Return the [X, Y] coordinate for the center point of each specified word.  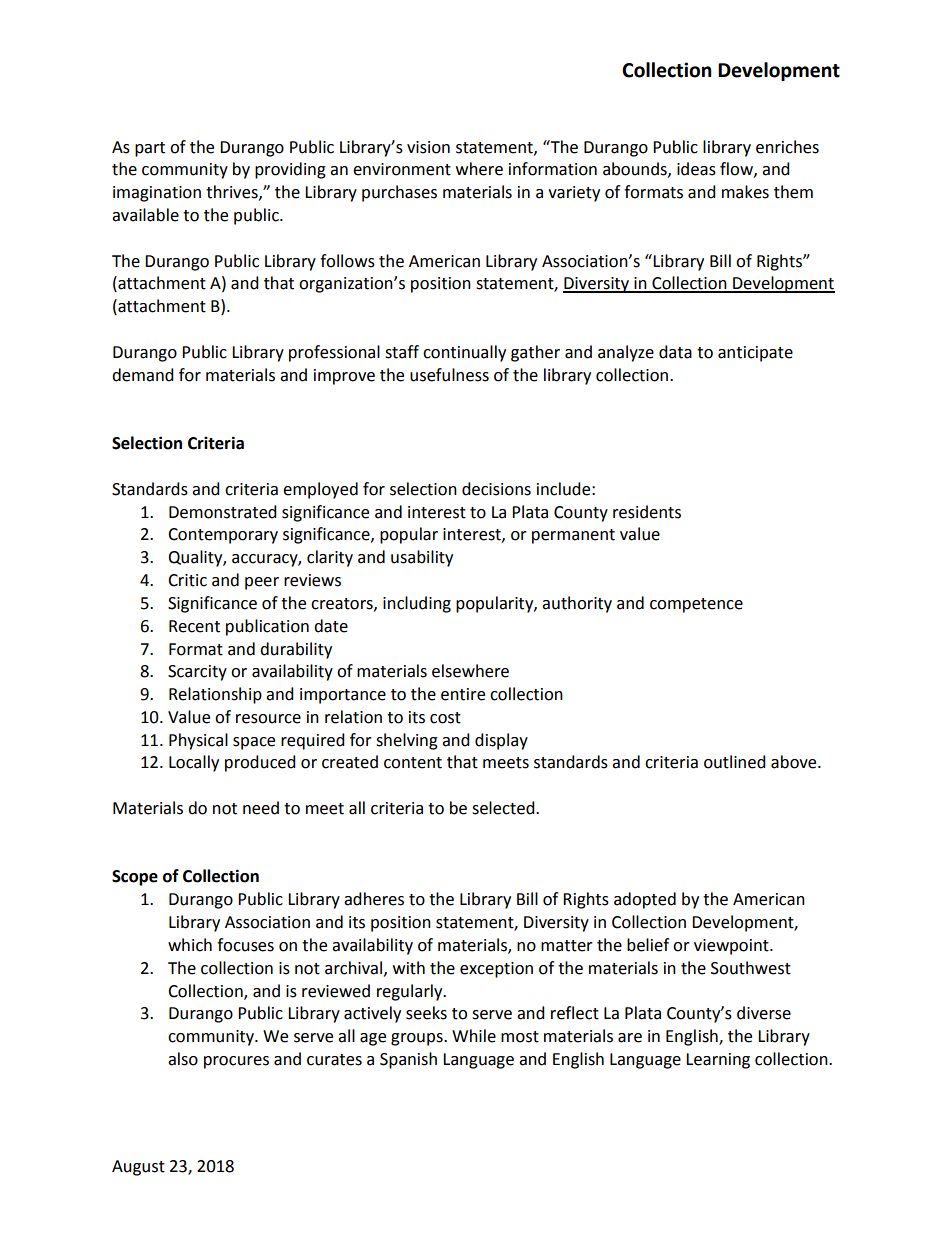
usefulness [449, 375]
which [190, 945]
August [138, 1168]
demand [143, 375]
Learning [718, 1061]
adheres [374, 899]
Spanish [408, 1060]
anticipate [755, 354]
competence [696, 605]
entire [463, 694]
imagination [157, 194]
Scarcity [197, 673]
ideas [696, 169]
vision [428, 147]
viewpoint [732, 947]
